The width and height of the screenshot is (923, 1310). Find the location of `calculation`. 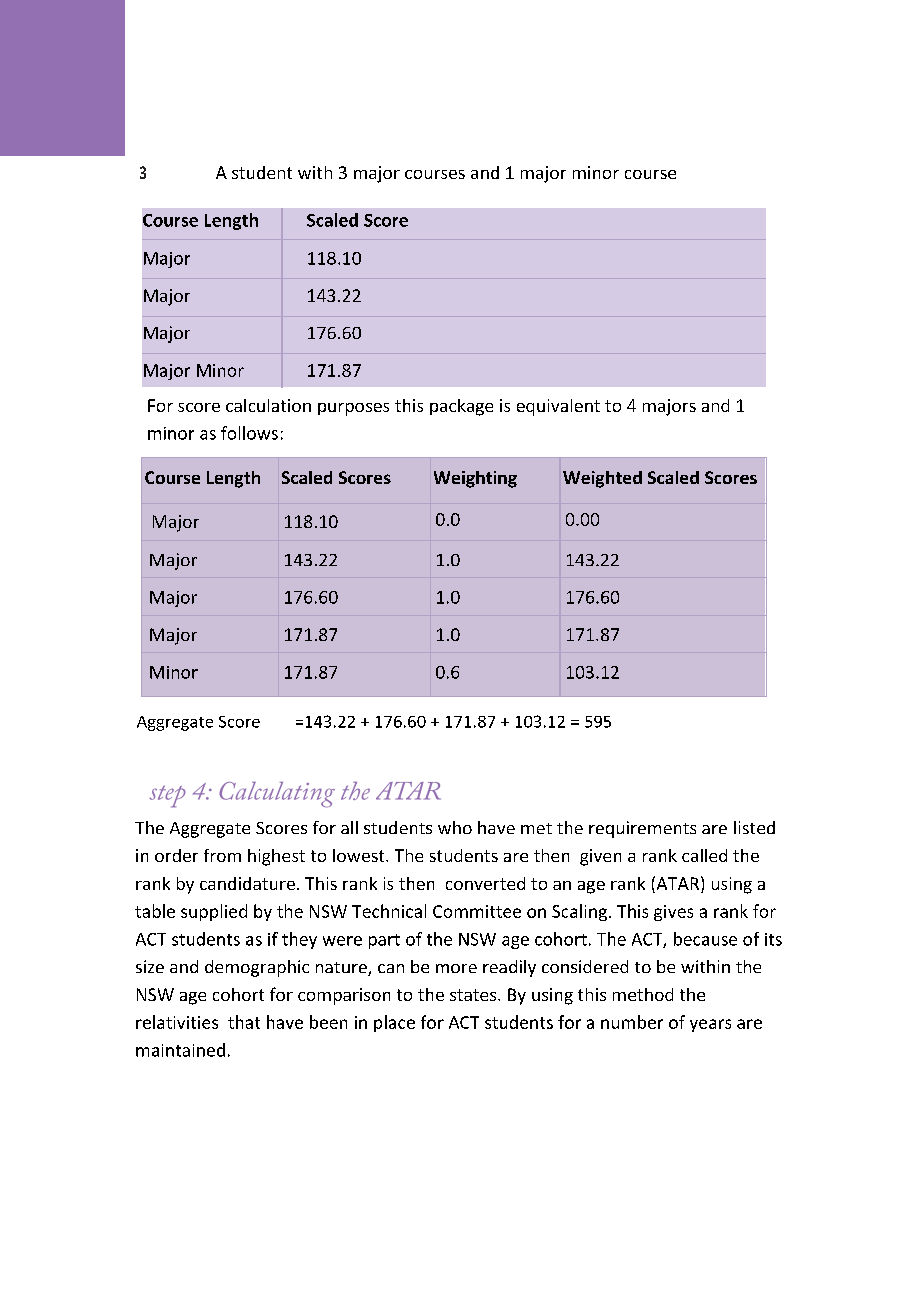

calculation is located at coordinates (268, 405).
